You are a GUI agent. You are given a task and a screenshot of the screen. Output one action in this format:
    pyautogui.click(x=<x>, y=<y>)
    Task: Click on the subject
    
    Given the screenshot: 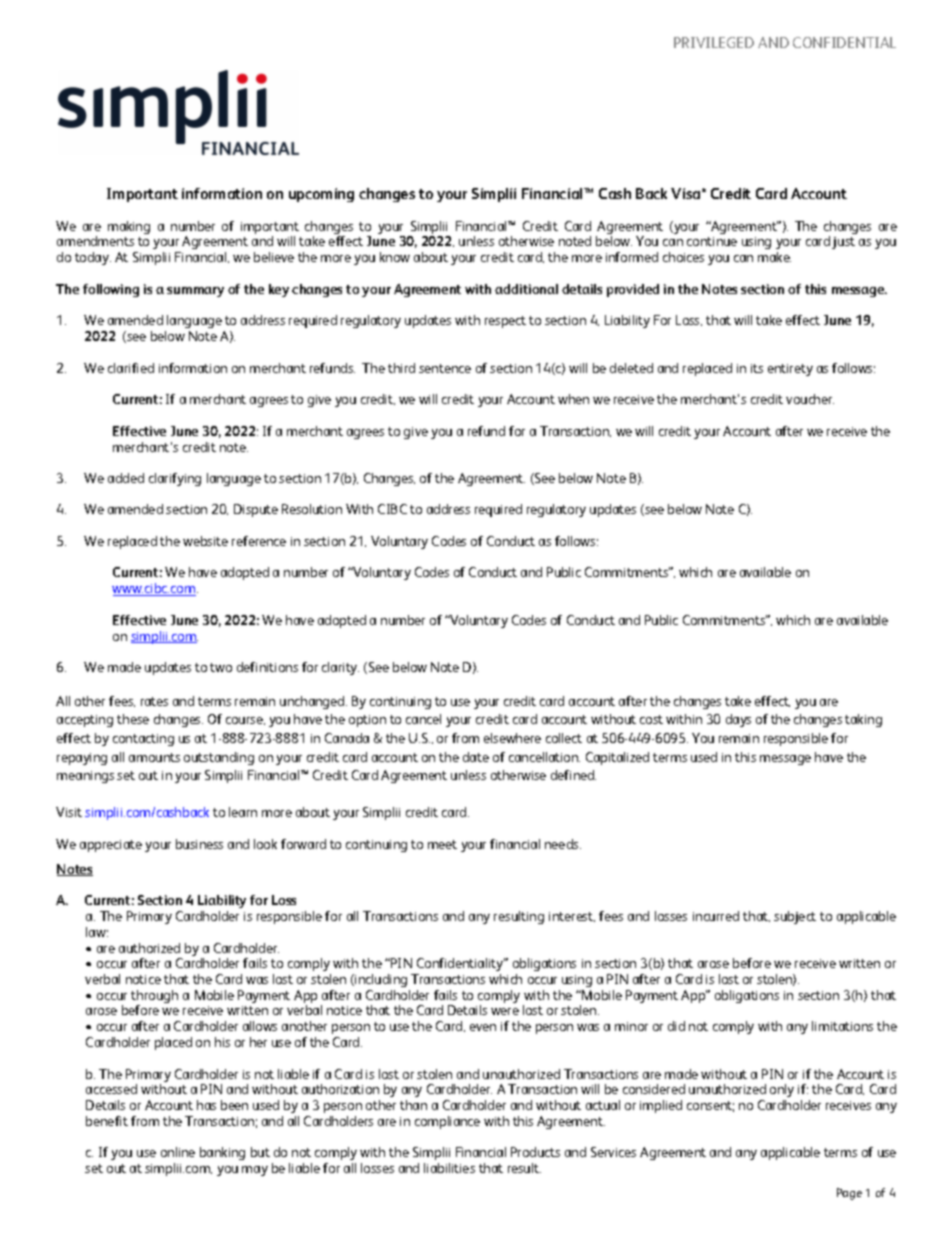 What is the action you would take?
    pyautogui.click(x=795, y=917)
